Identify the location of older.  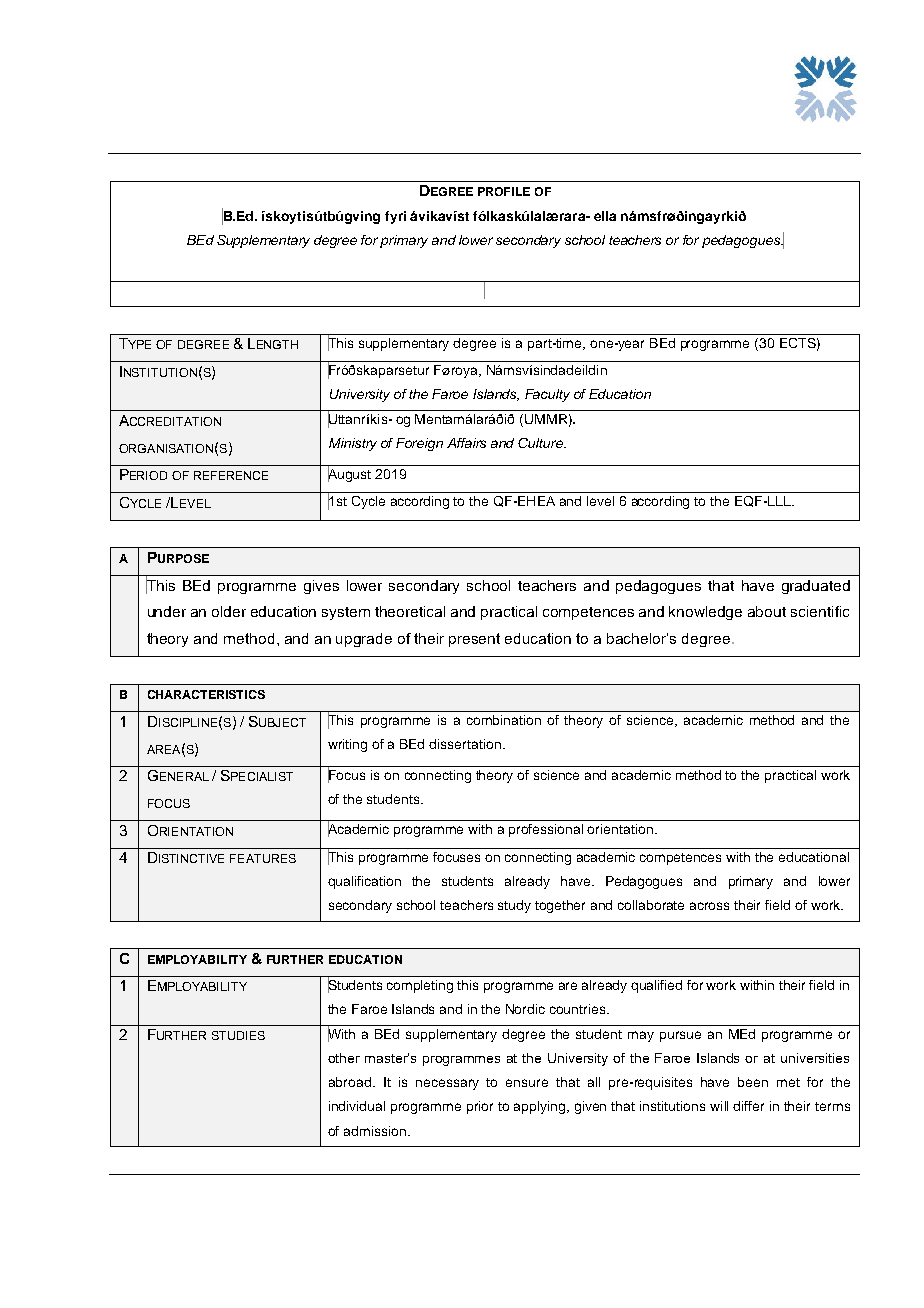
(229, 611).
